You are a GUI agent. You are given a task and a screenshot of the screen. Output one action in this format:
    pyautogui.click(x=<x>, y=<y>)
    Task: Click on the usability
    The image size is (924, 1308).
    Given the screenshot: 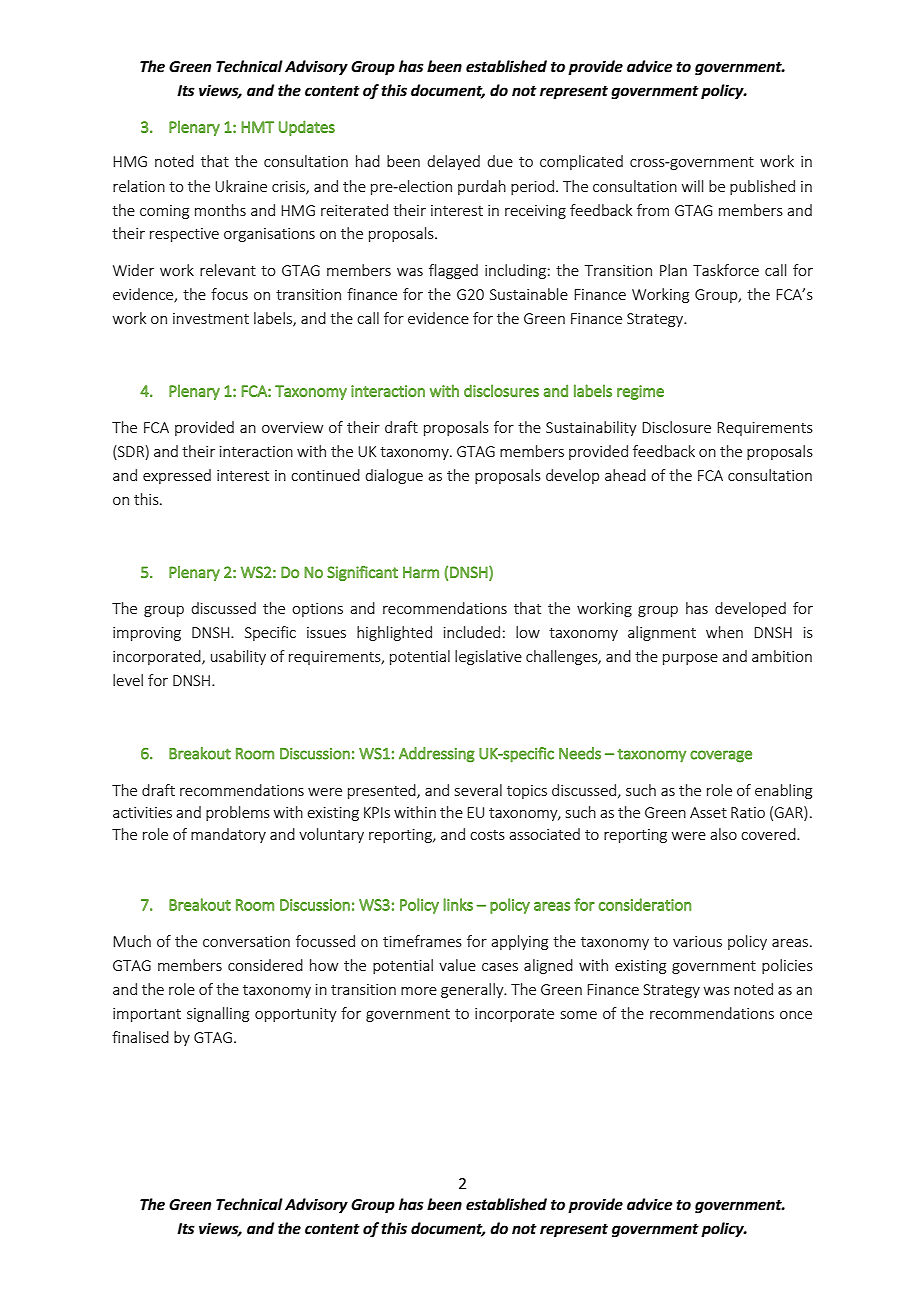 What is the action you would take?
    pyautogui.click(x=238, y=657)
